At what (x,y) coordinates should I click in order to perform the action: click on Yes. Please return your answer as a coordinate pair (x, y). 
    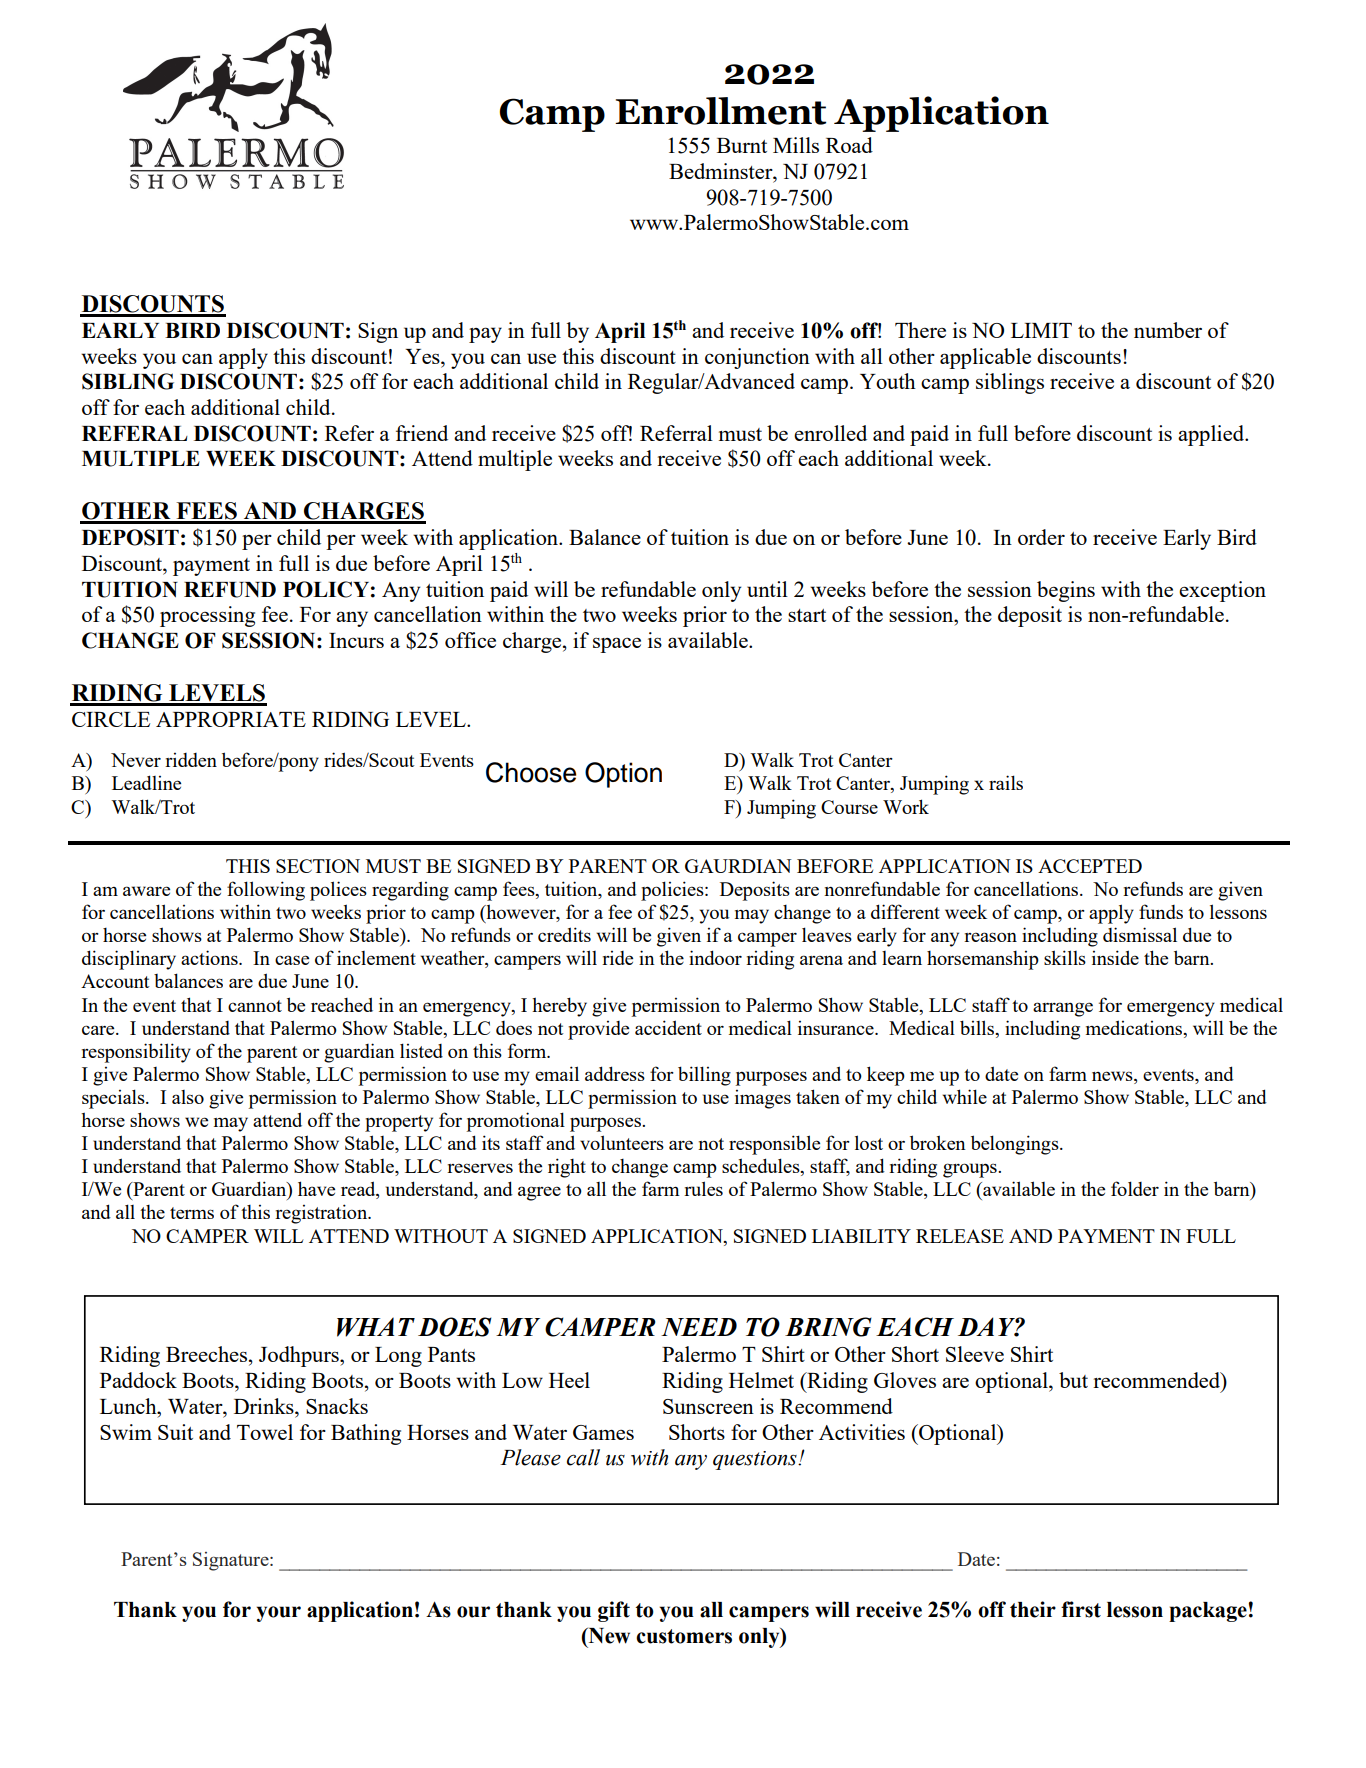
    Looking at the image, I should click on (423, 356).
